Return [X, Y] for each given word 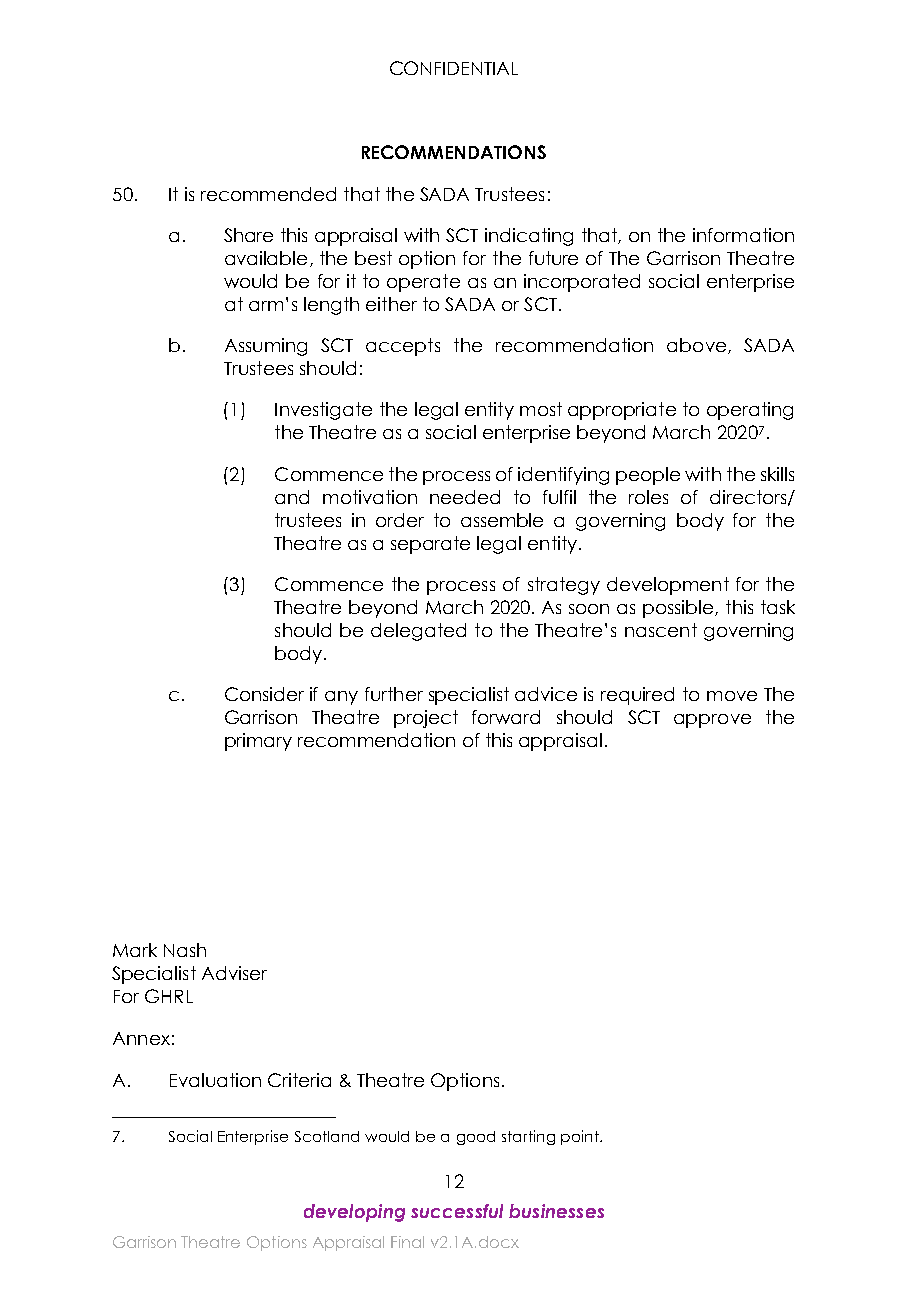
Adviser [234, 973]
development [668, 586]
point [581, 1137]
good [476, 1138]
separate [430, 545]
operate [423, 283]
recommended [268, 194]
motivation [370, 497]
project [426, 719]
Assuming [266, 347]
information [743, 235]
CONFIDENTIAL [454, 68]
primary [258, 742]
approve [712, 721]
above [698, 346]
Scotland [327, 1136]
